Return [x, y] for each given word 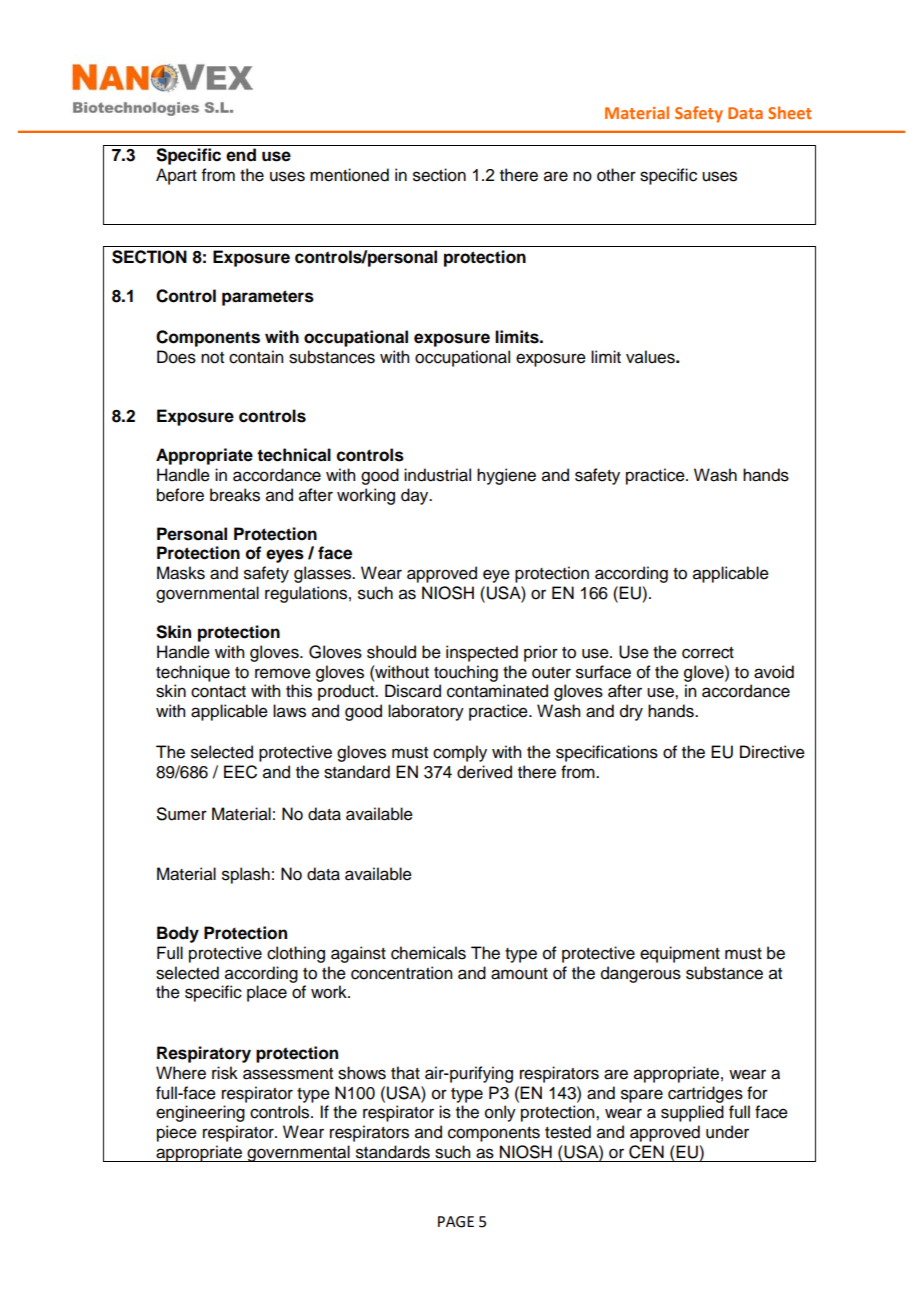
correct [708, 653]
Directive [772, 752]
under [727, 1132]
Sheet [790, 112]
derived [484, 772]
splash [246, 875]
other [616, 175]
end [241, 155]
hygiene [506, 476]
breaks [235, 495]
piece [177, 1133]
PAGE [456, 1222]
